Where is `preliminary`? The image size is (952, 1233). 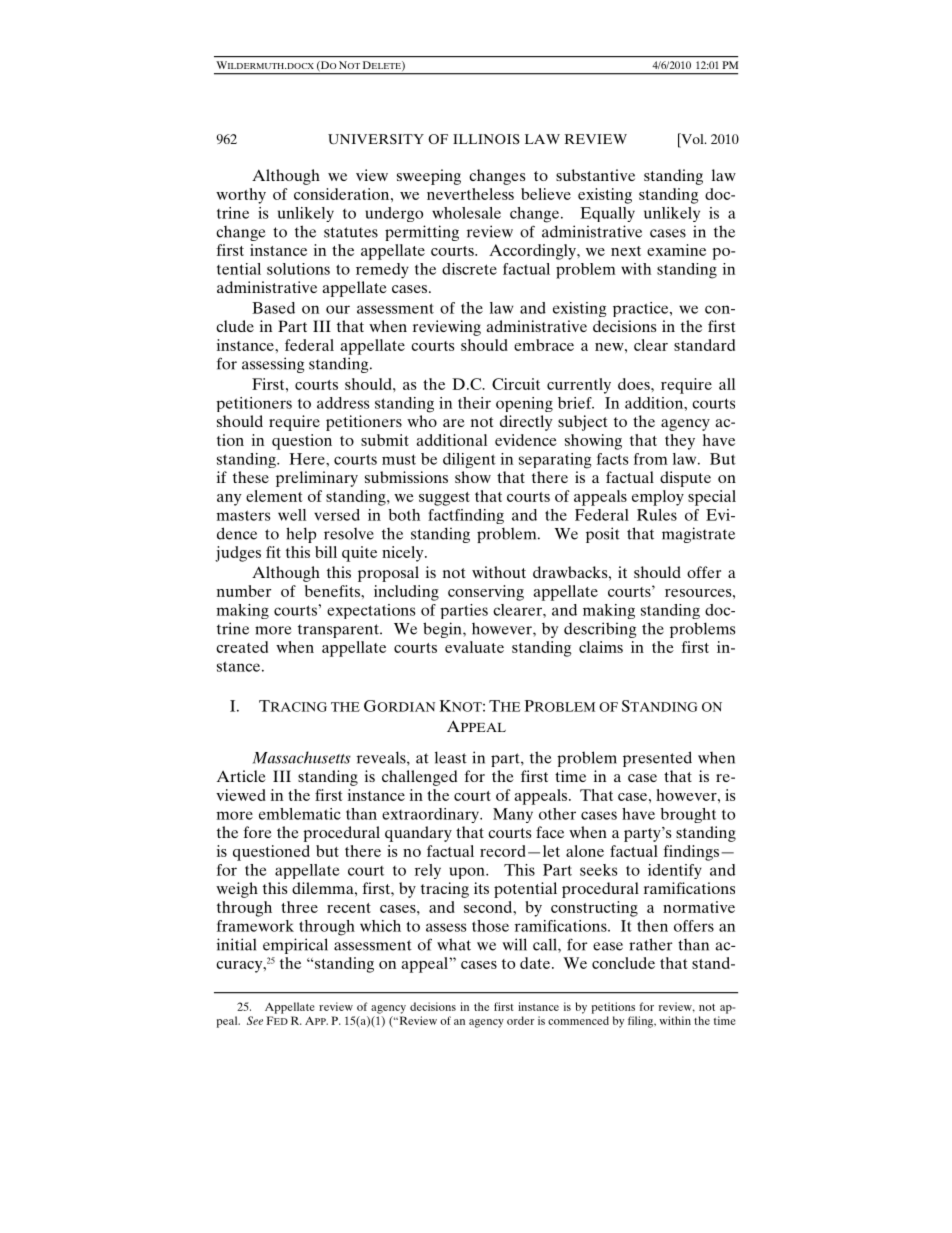
preliminary is located at coordinates (317, 479).
